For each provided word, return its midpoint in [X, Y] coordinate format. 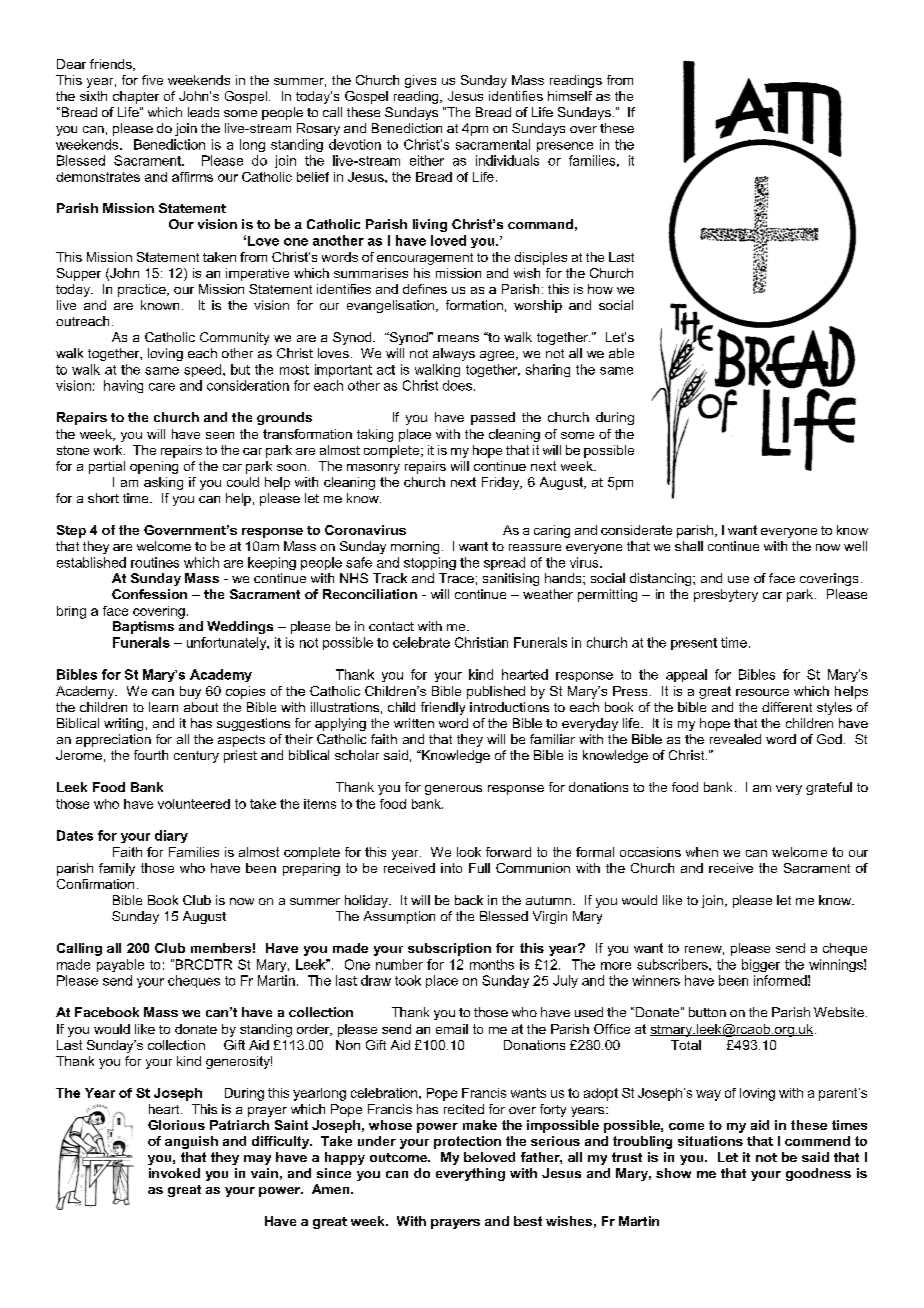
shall [689, 546]
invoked [174, 1173]
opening [154, 467]
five [152, 80]
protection [467, 1142]
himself [570, 96]
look [469, 852]
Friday [502, 483]
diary [171, 836]
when [702, 852]
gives [420, 81]
